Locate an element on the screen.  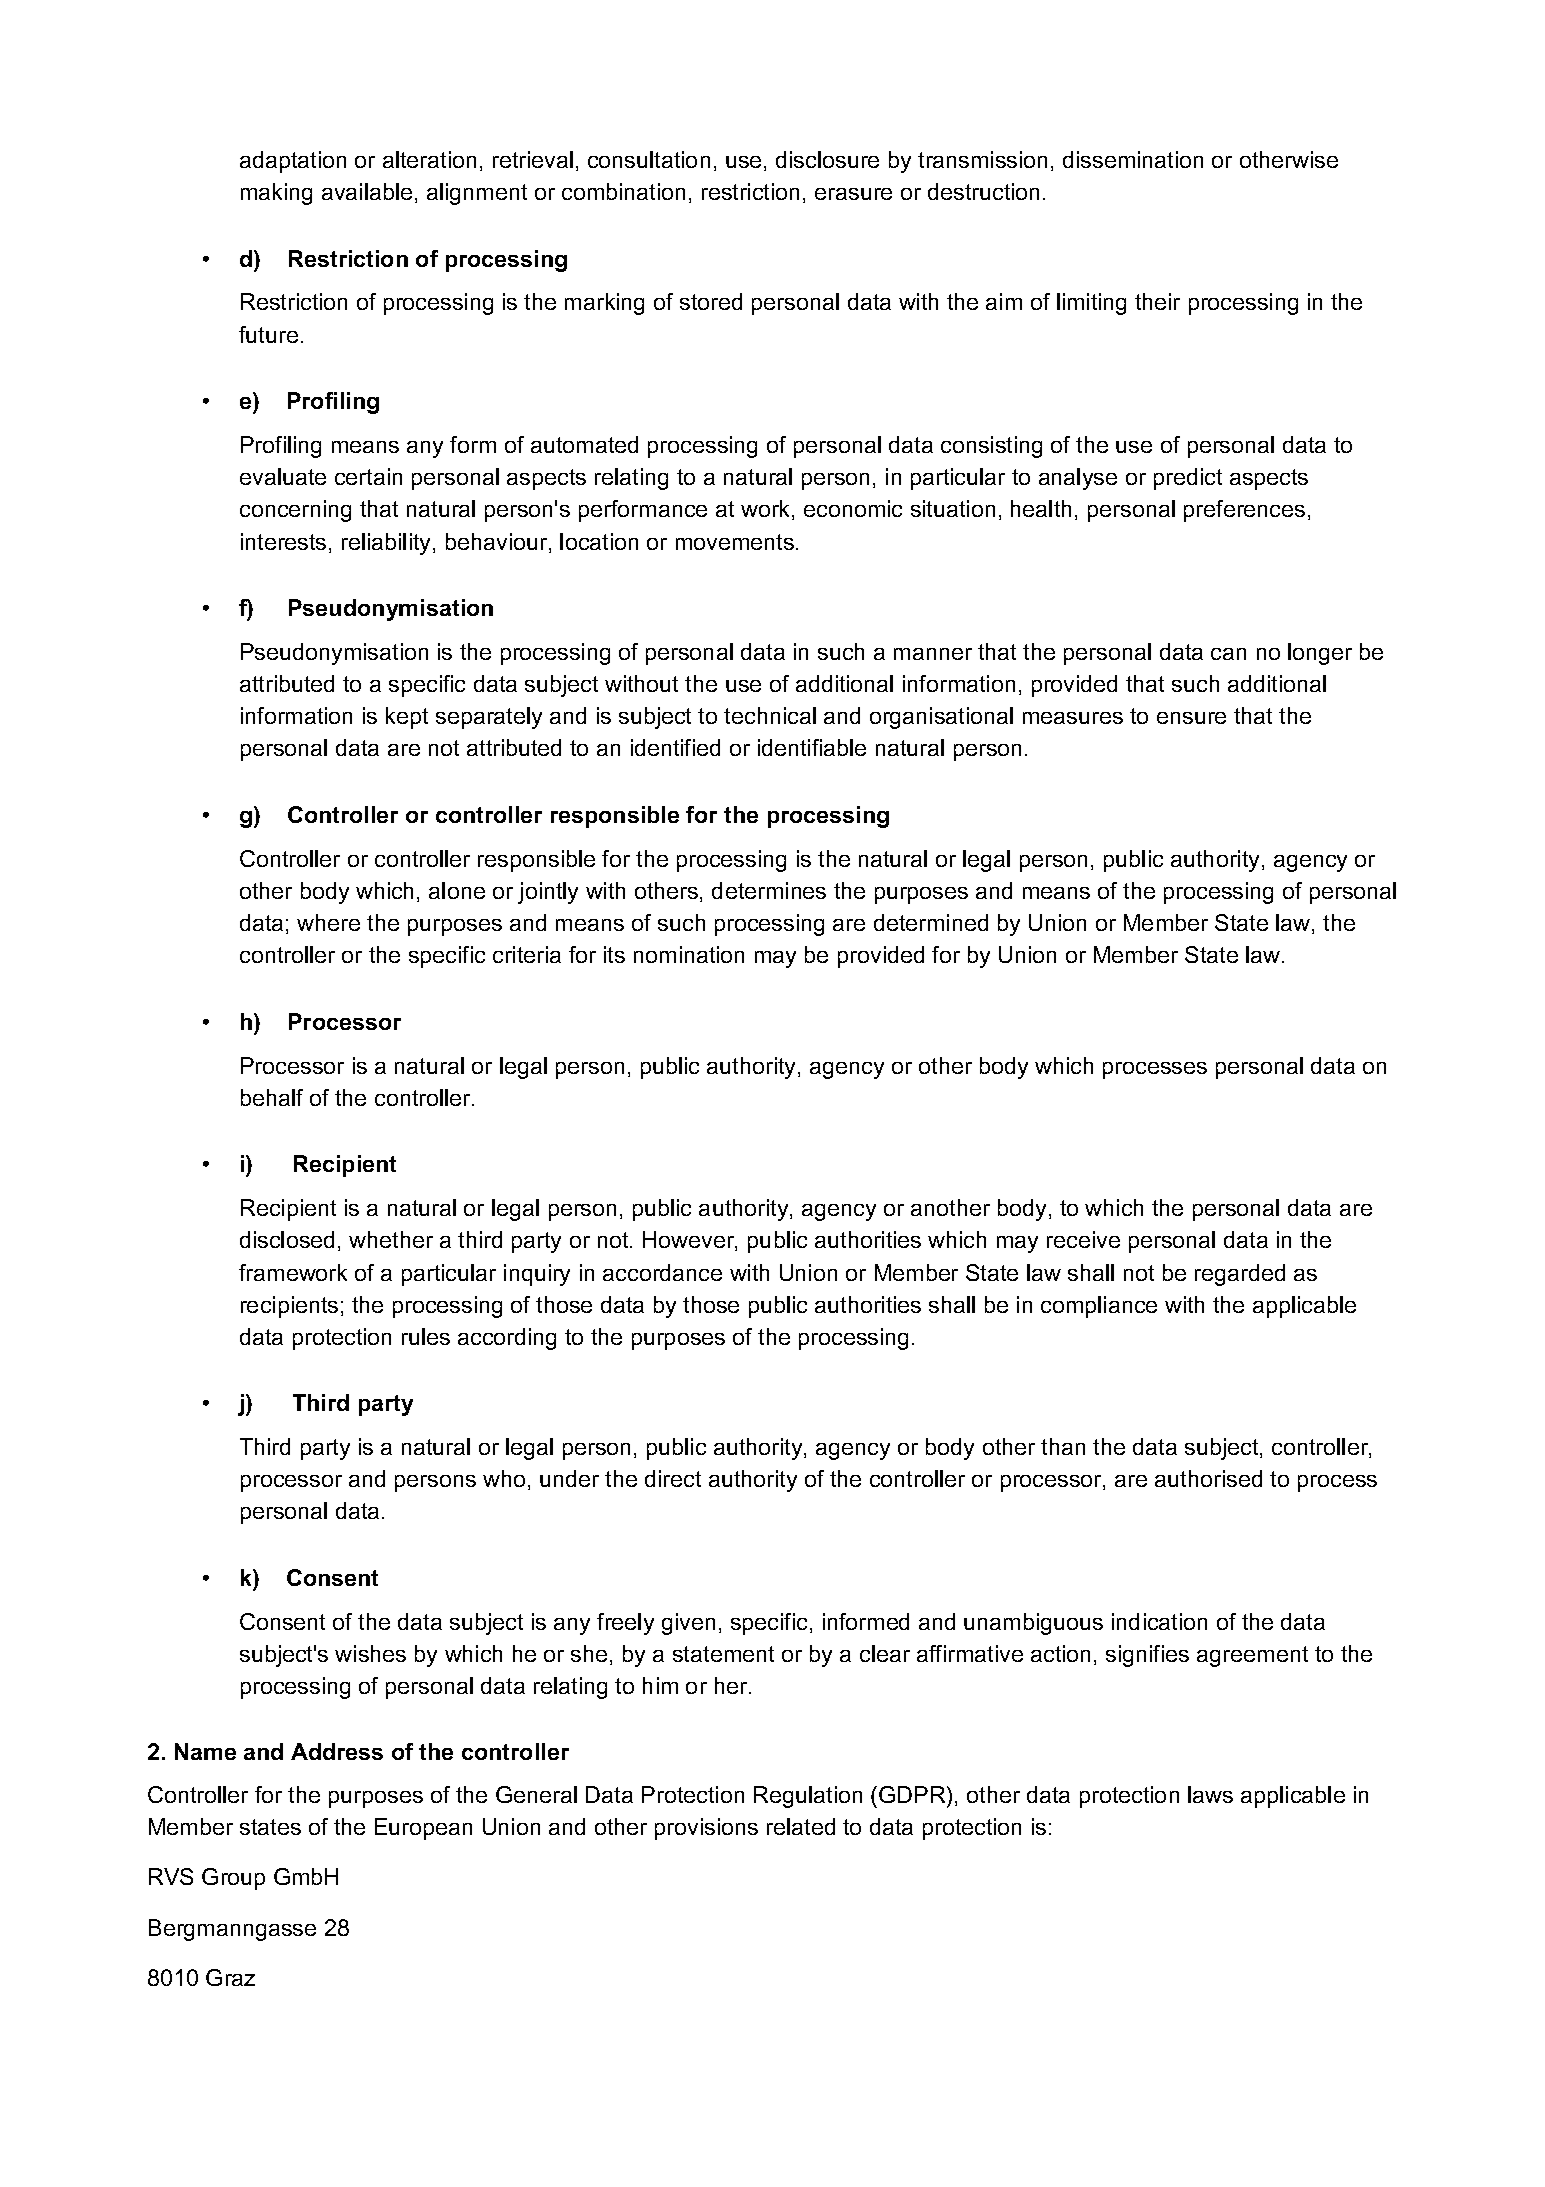
dissemination is located at coordinates (1133, 159).
